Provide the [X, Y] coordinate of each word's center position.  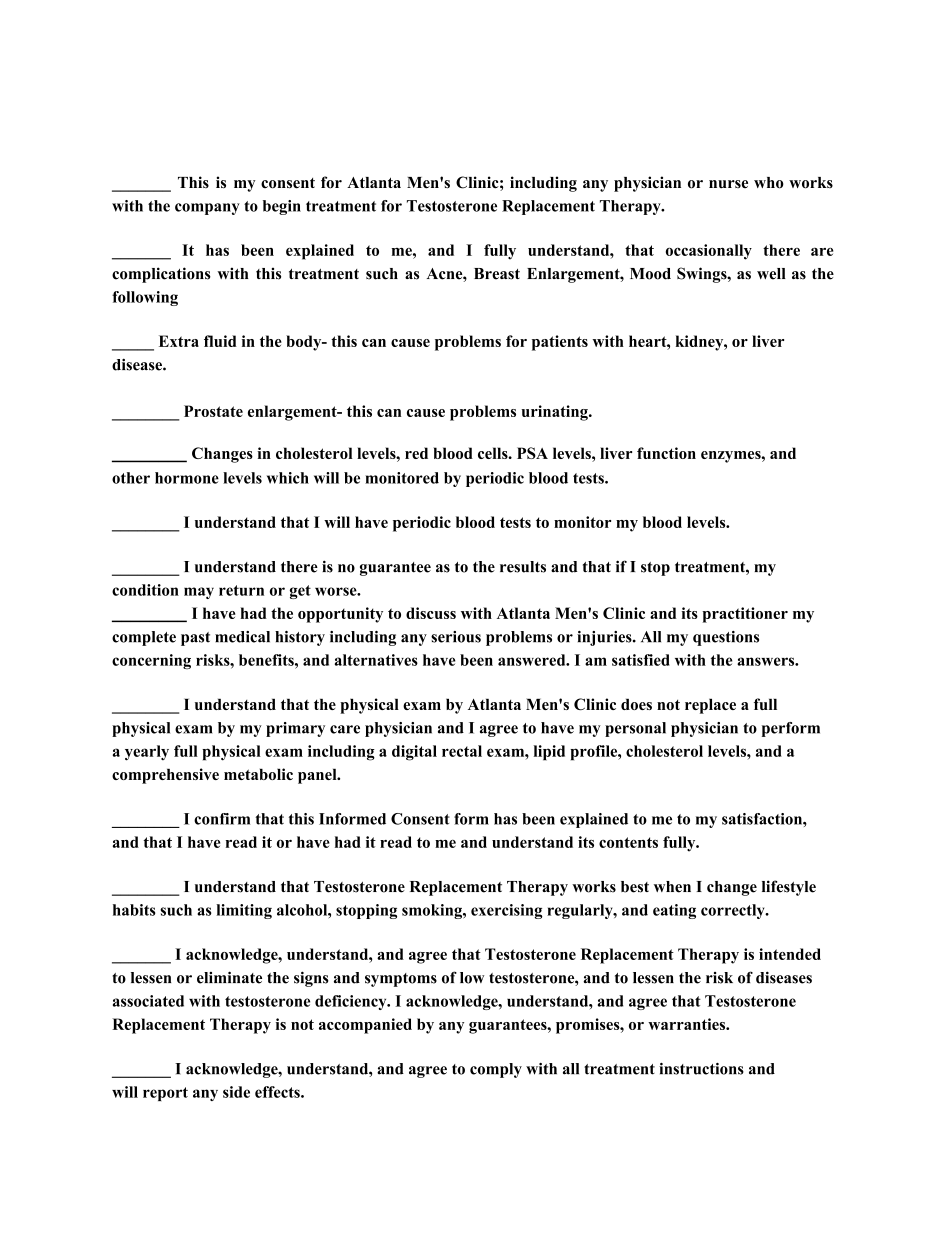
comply [496, 1070]
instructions [701, 1069]
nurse [728, 184]
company [207, 209]
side [236, 1092]
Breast [497, 274]
